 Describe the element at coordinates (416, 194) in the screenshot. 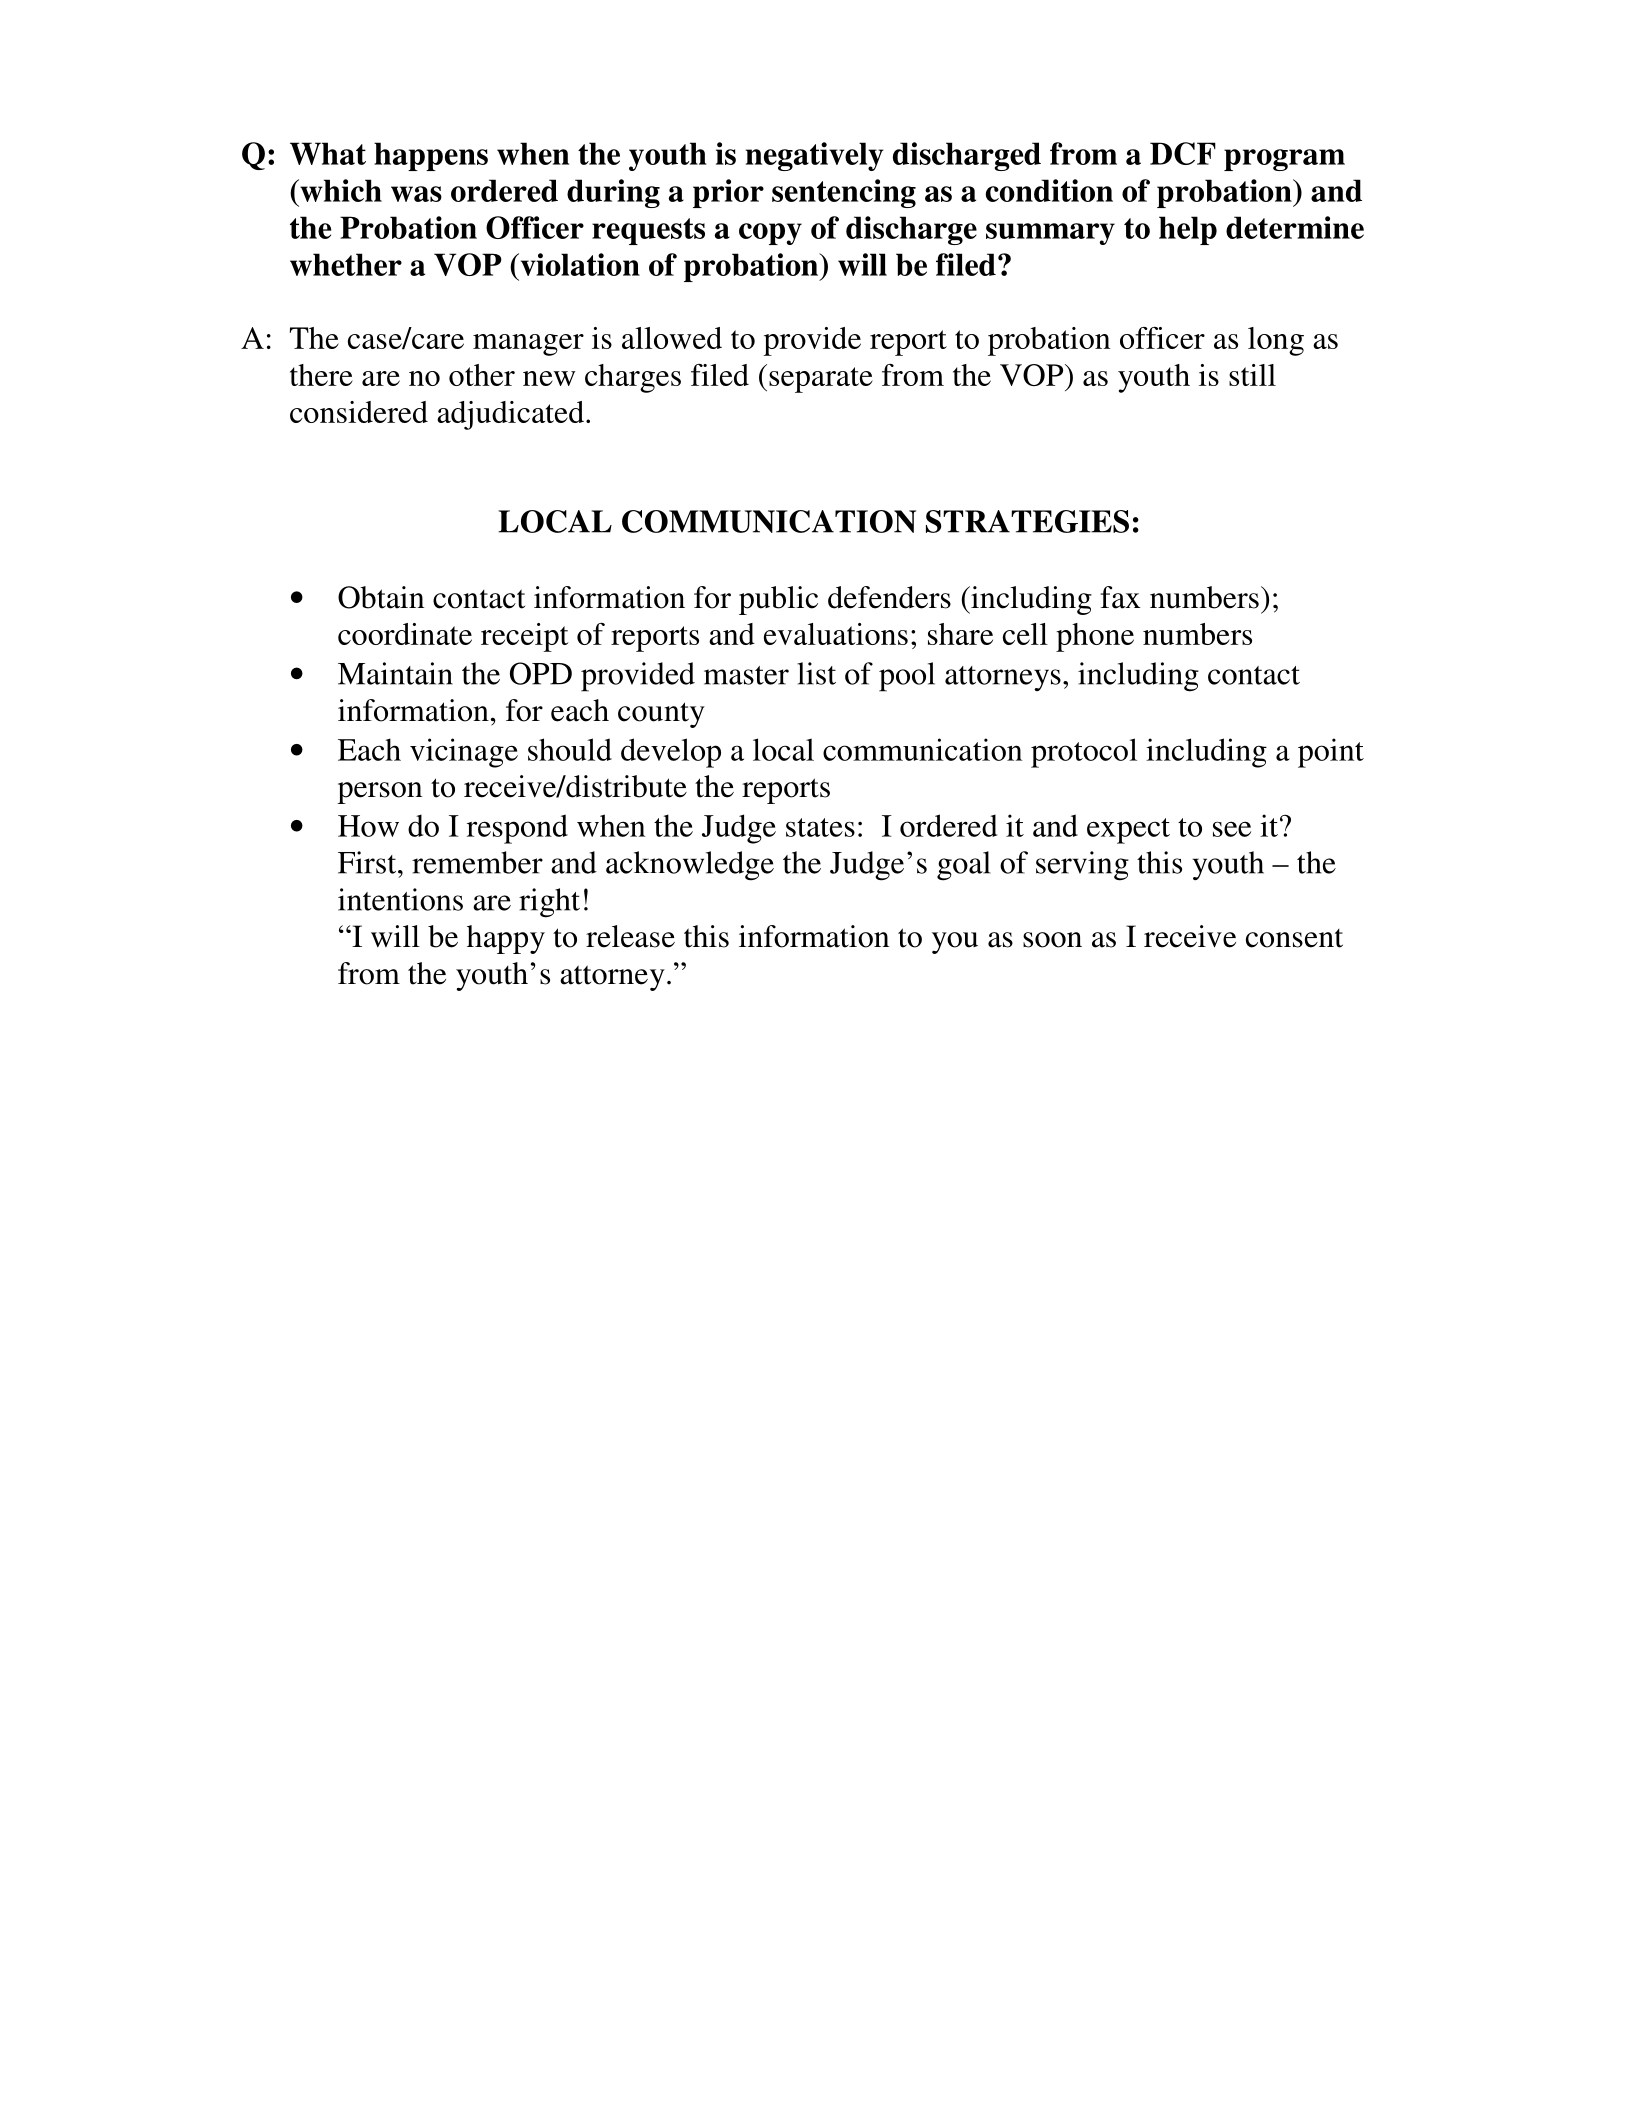

I see `was` at that location.
